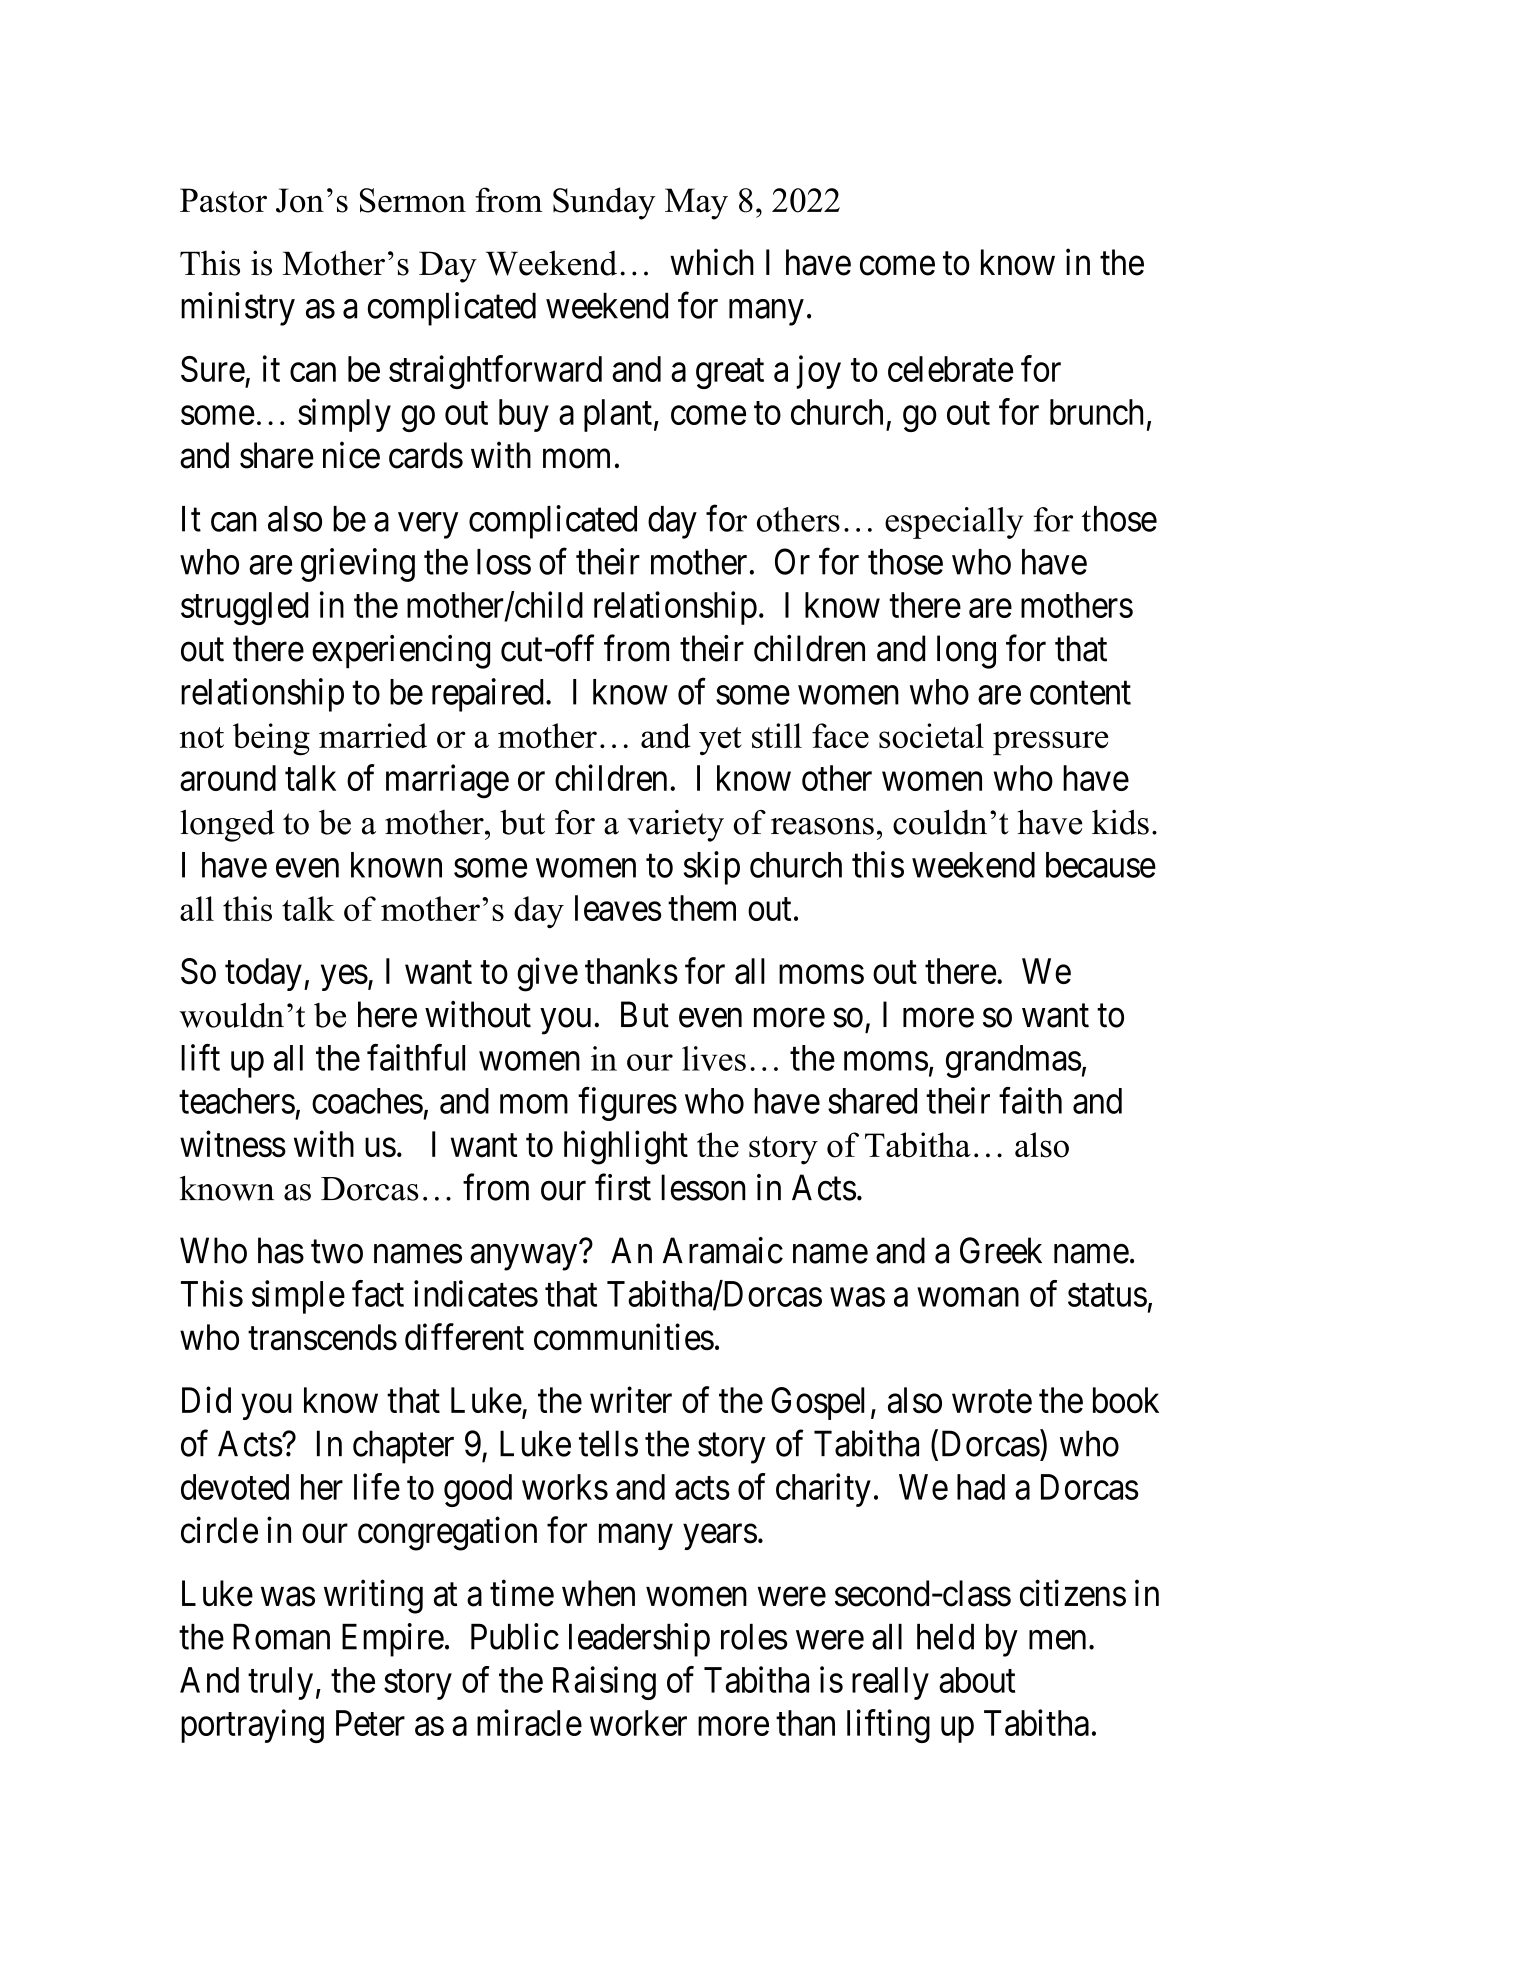 The image size is (1524, 1972). I want to click on being, so click(271, 739).
